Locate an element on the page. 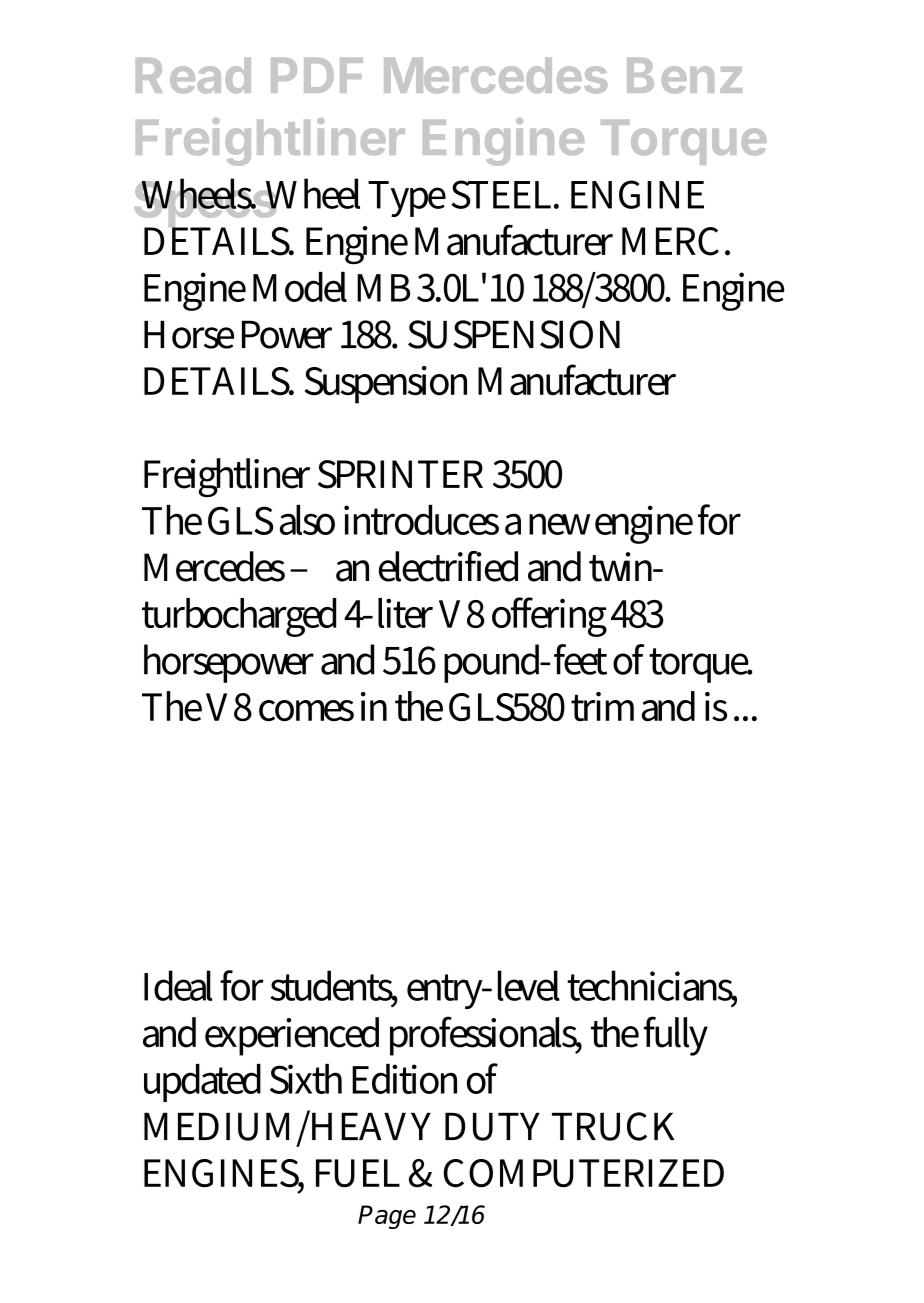  trim is located at coordinates (602, 707).
